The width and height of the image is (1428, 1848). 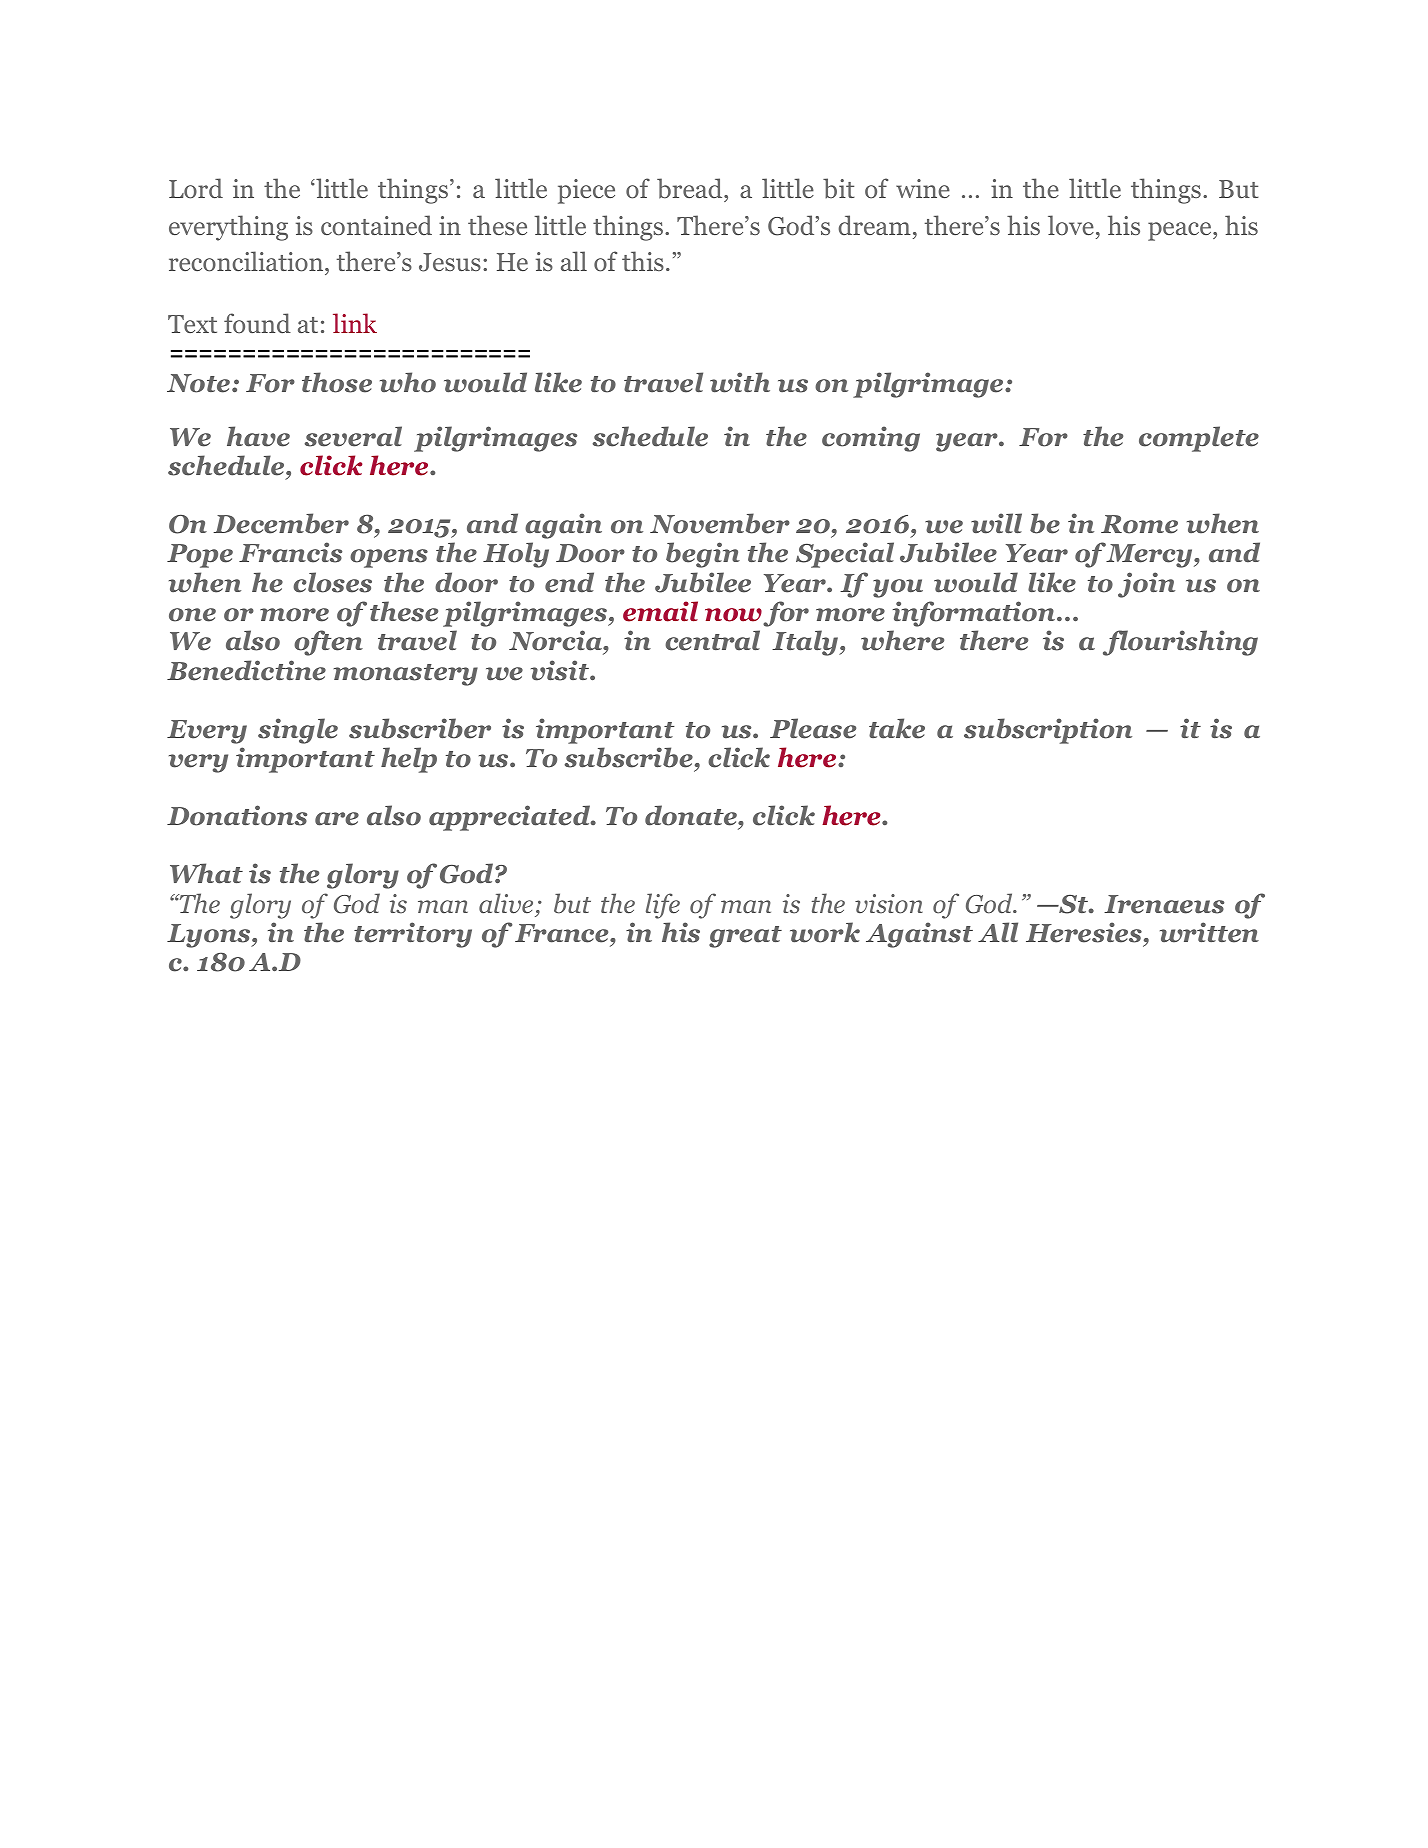 What do you see at coordinates (703, 555) in the image?
I see `begin` at bounding box center [703, 555].
